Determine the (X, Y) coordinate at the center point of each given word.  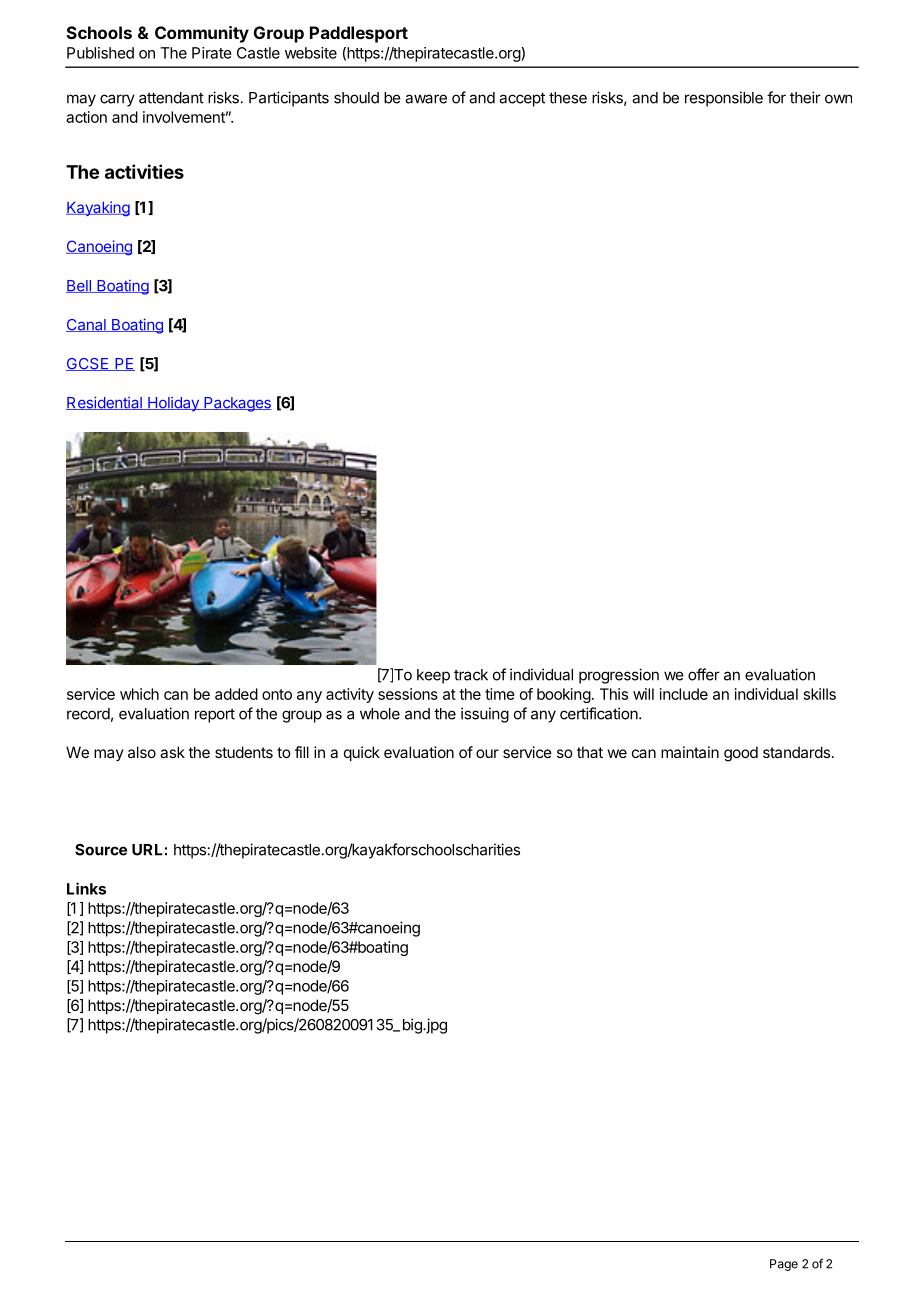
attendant (171, 98)
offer (704, 674)
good (741, 754)
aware (426, 99)
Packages (236, 404)
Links (86, 888)
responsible (724, 99)
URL (147, 850)
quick (362, 753)
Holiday (173, 404)
